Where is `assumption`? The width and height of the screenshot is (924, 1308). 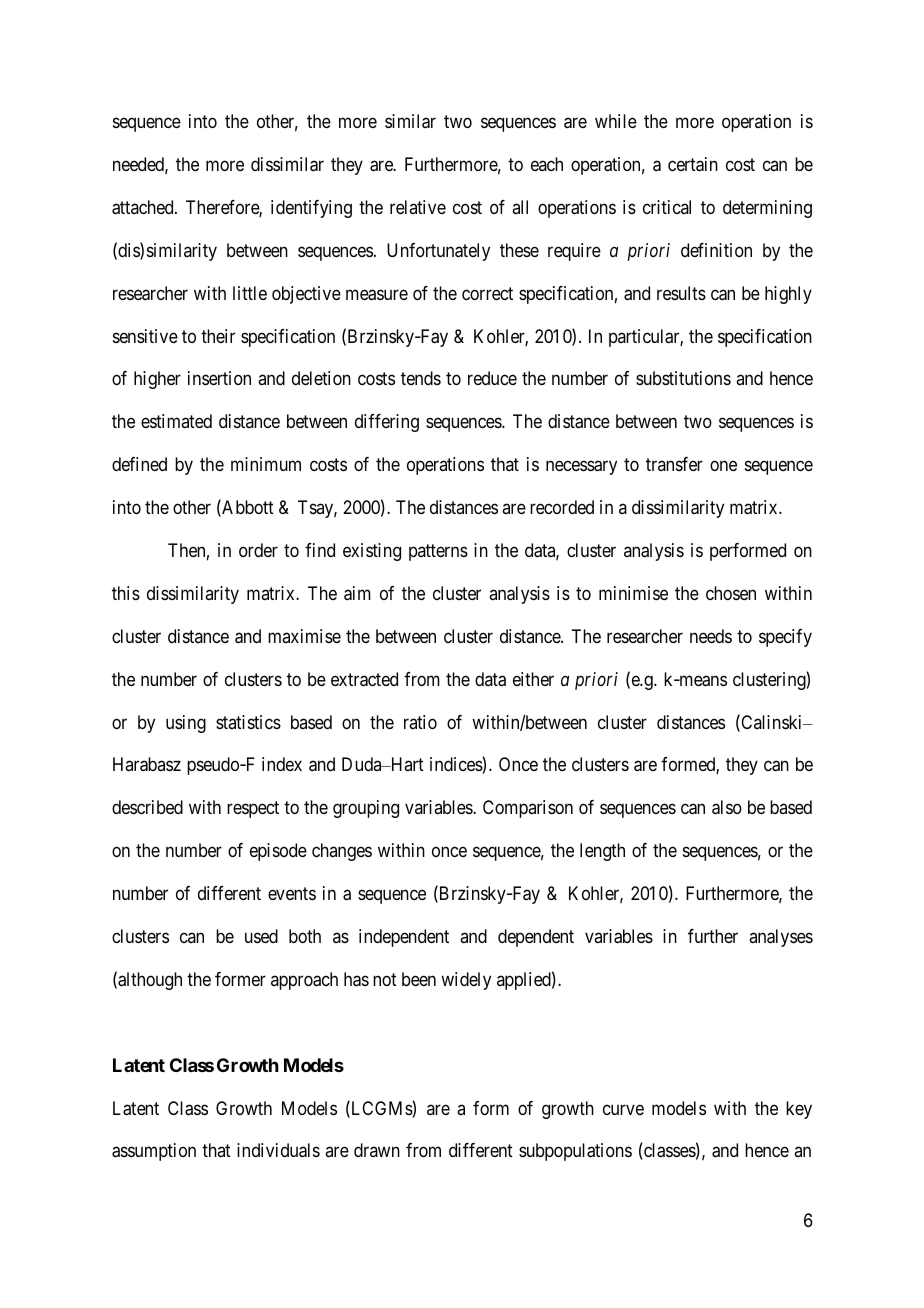 assumption is located at coordinates (154, 1152).
